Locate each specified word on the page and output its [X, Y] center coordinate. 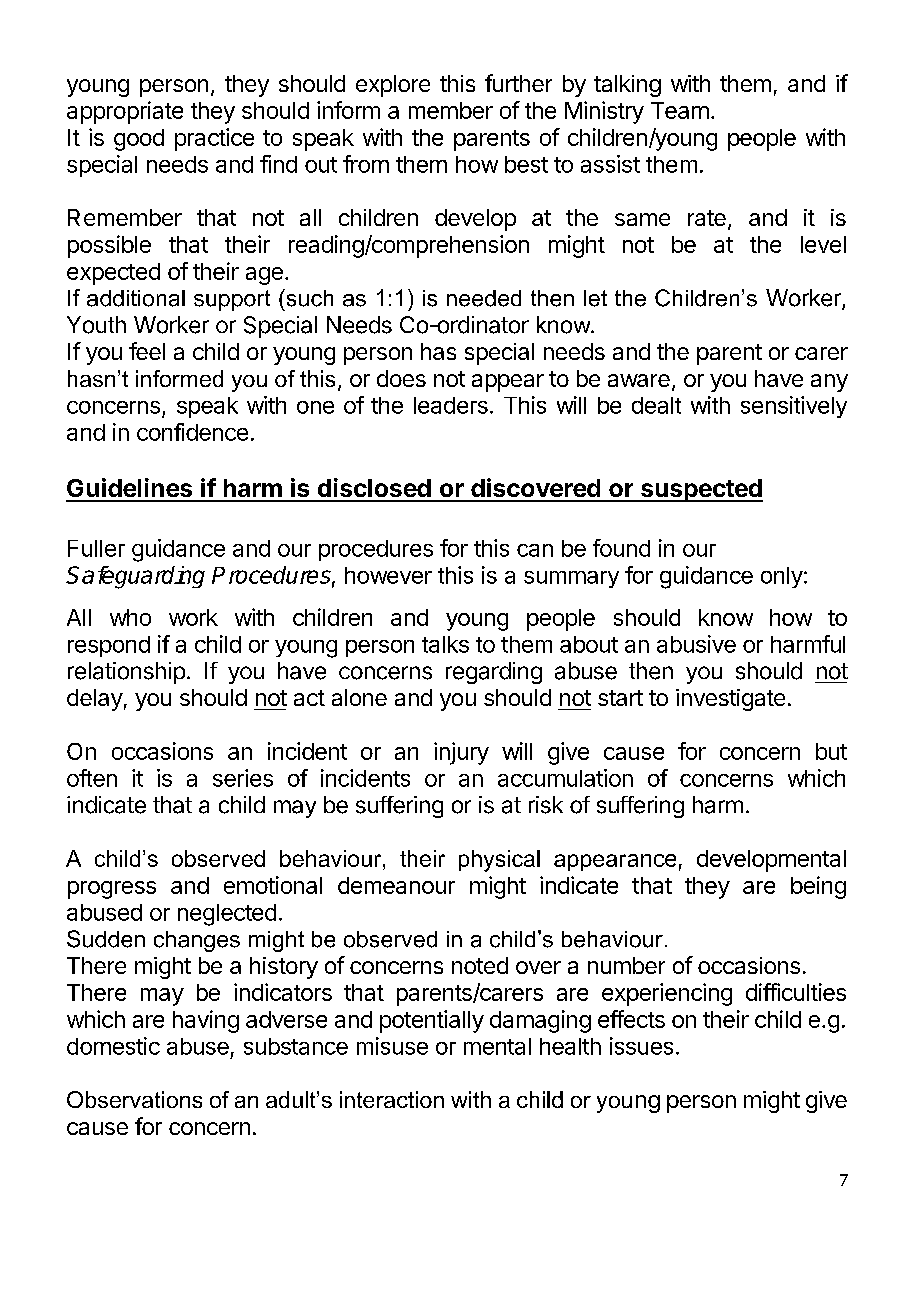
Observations [134, 1099]
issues [641, 1046]
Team [680, 110]
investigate [730, 700]
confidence [192, 432]
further [518, 83]
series [243, 778]
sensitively [794, 407]
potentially [432, 1021]
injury [461, 753]
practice [214, 139]
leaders [451, 405]
